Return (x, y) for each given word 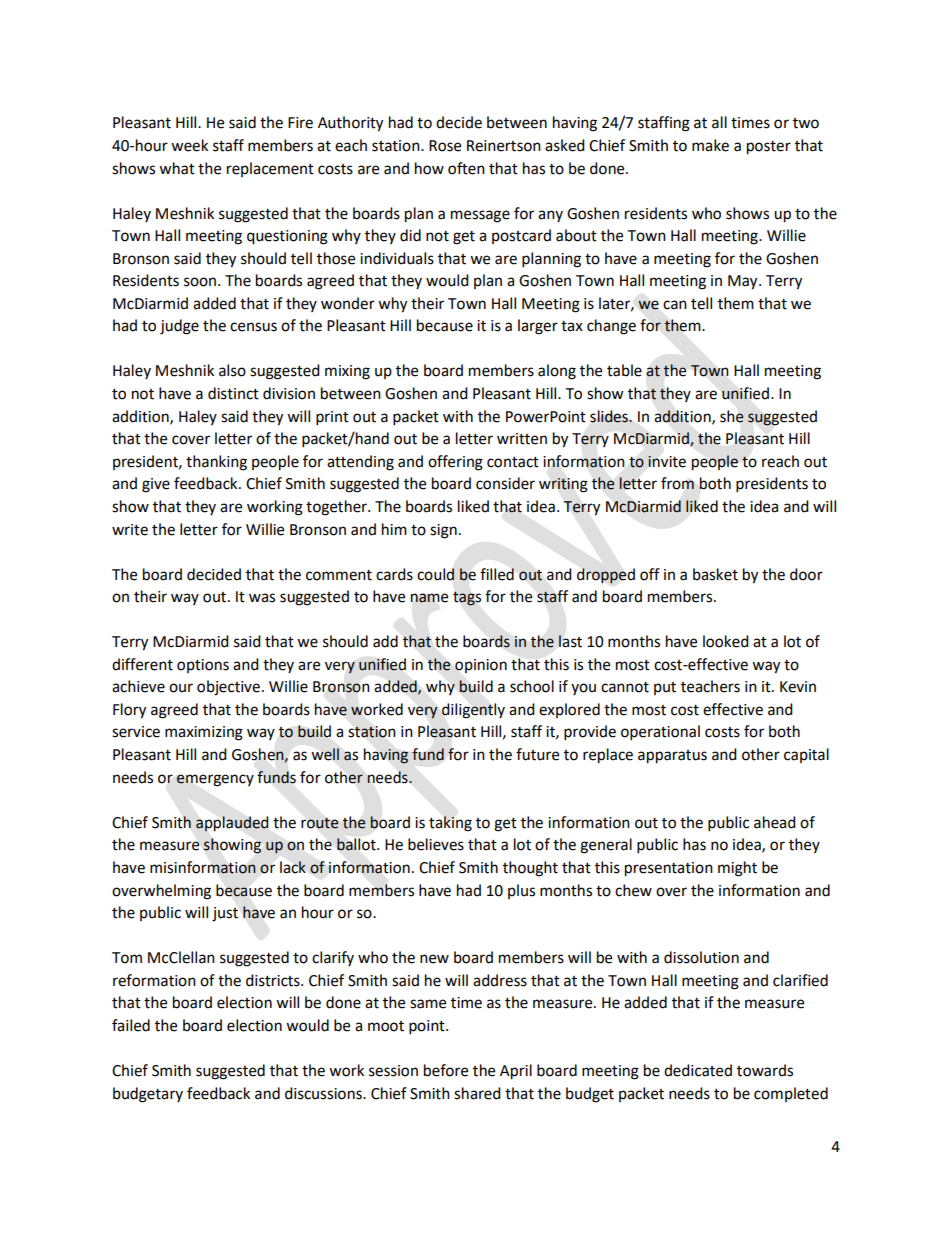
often (466, 168)
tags (467, 599)
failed (131, 1025)
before (446, 1070)
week (189, 145)
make (710, 145)
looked (726, 641)
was (262, 598)
